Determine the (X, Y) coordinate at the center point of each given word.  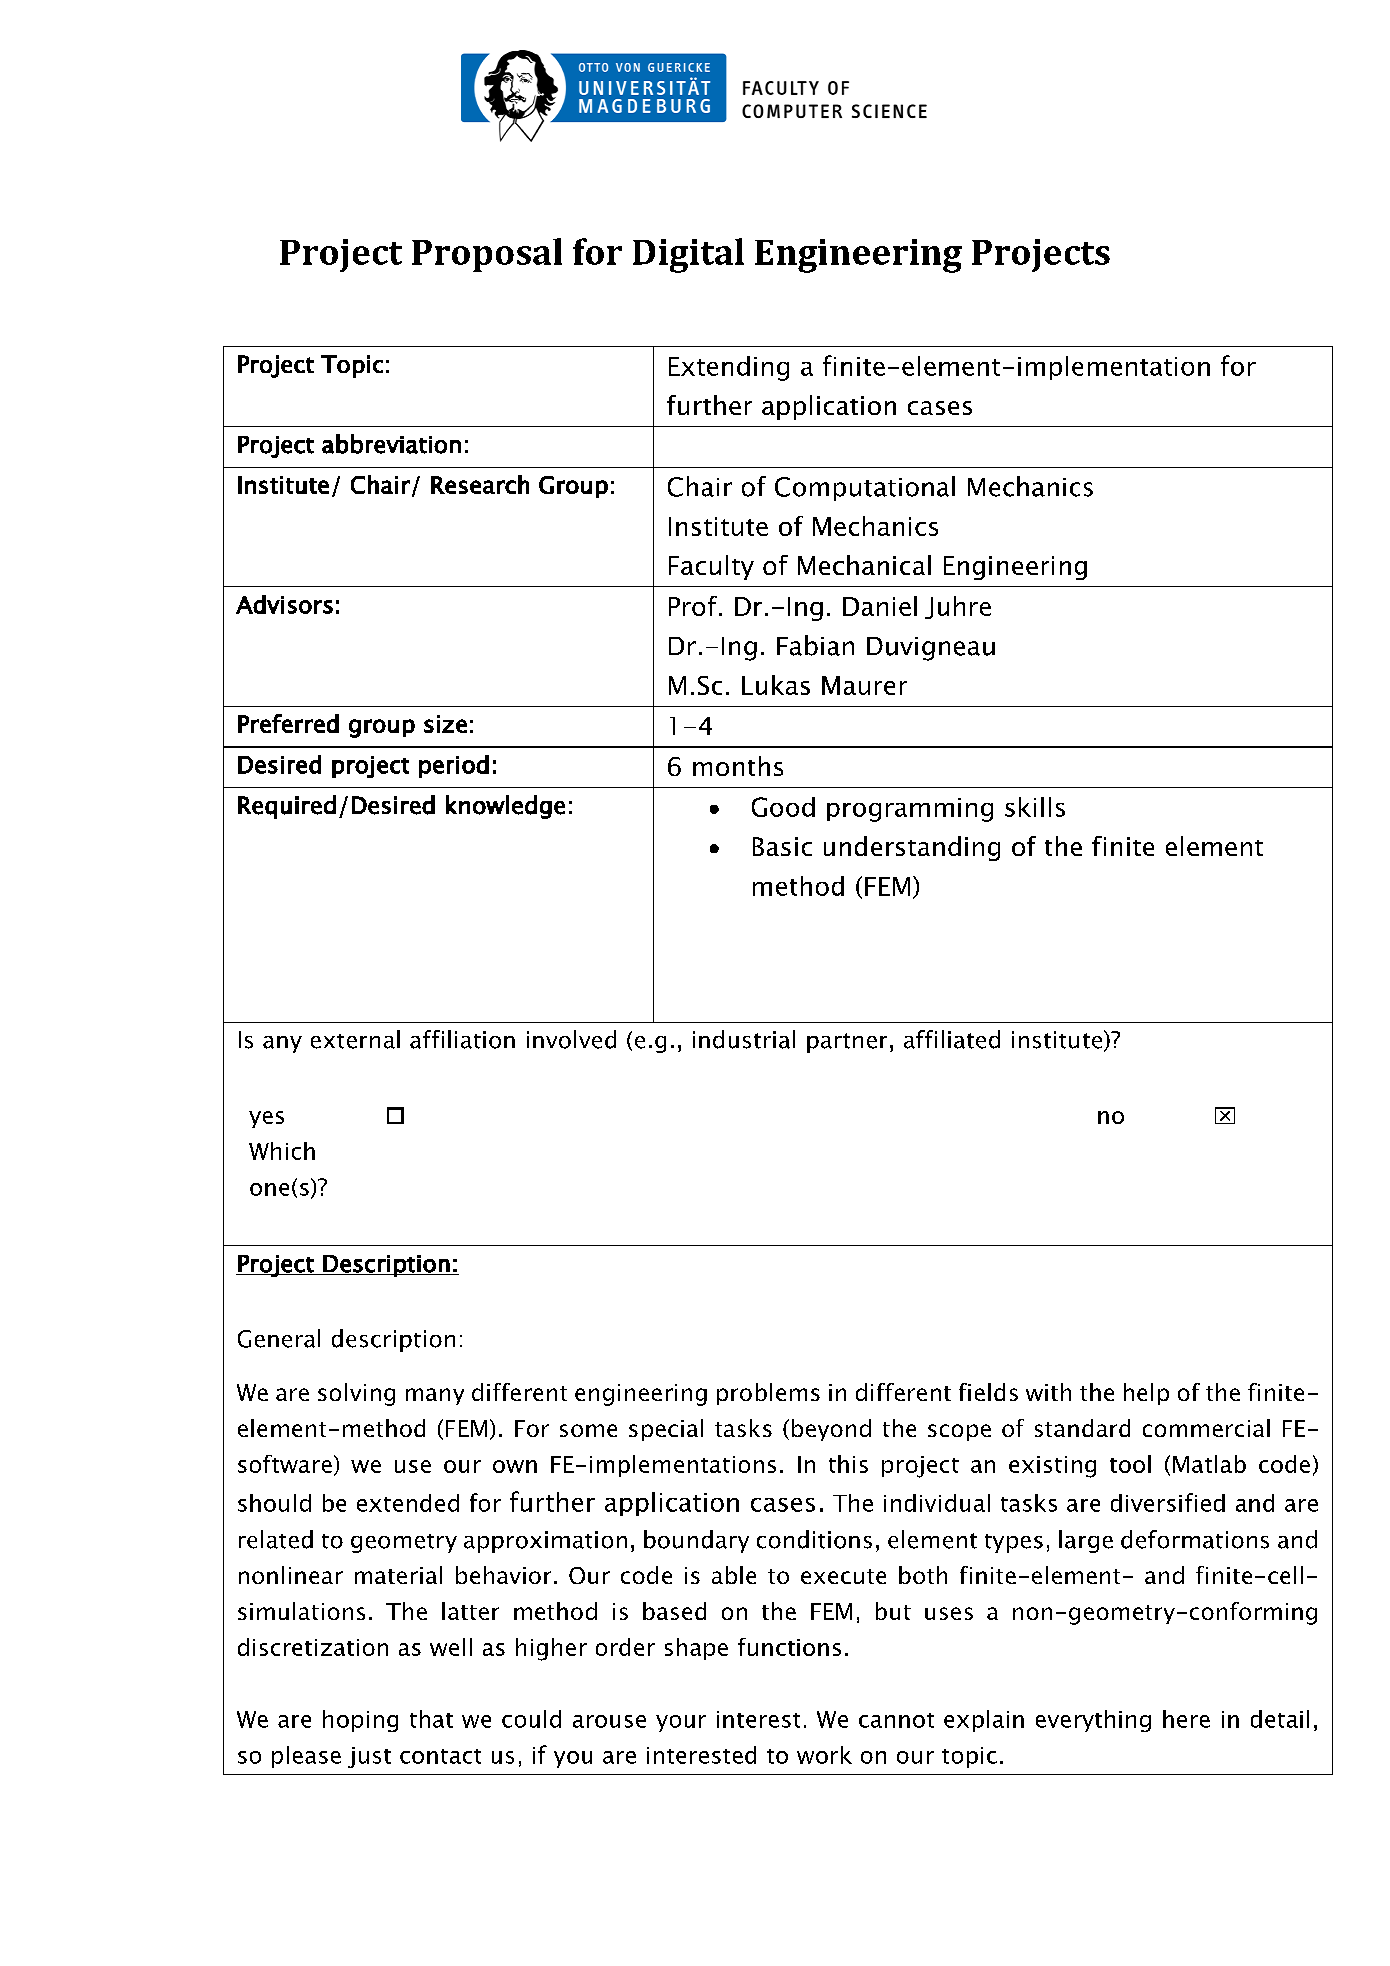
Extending (729, 368)
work (824, 1755)
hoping (360, 1721)
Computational (865, 488)
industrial (744, 1039)
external (355, 1039)
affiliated (952, 1039)
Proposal (487, 255)
